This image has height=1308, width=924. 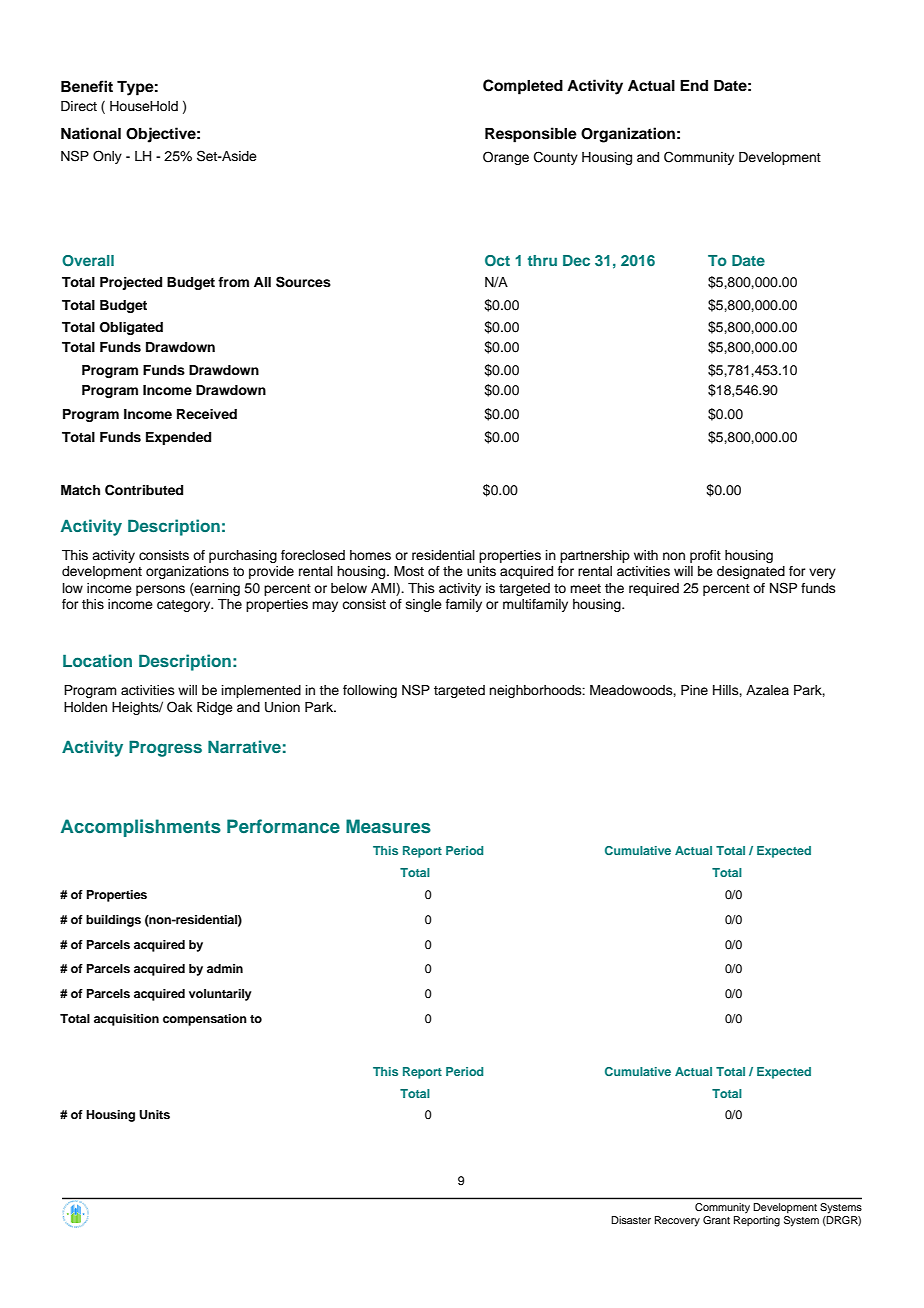 I want to click on Measures, so click(x=388, y=826).
